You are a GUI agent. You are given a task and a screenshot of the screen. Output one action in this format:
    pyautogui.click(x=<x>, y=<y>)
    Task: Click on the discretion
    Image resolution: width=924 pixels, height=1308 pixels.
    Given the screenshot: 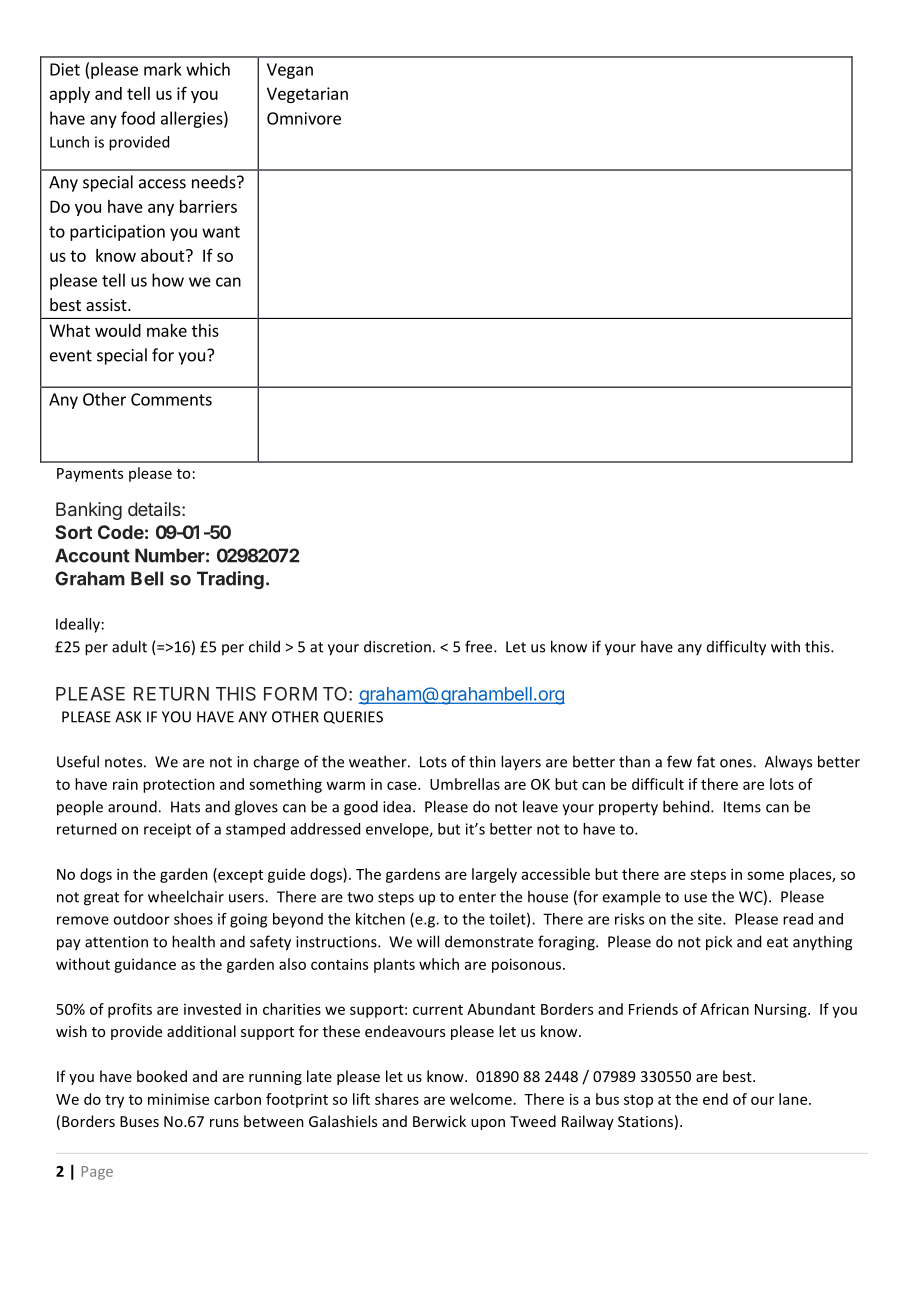 What is the action you would take?
    pyautogui.click(x=397, y=646)
